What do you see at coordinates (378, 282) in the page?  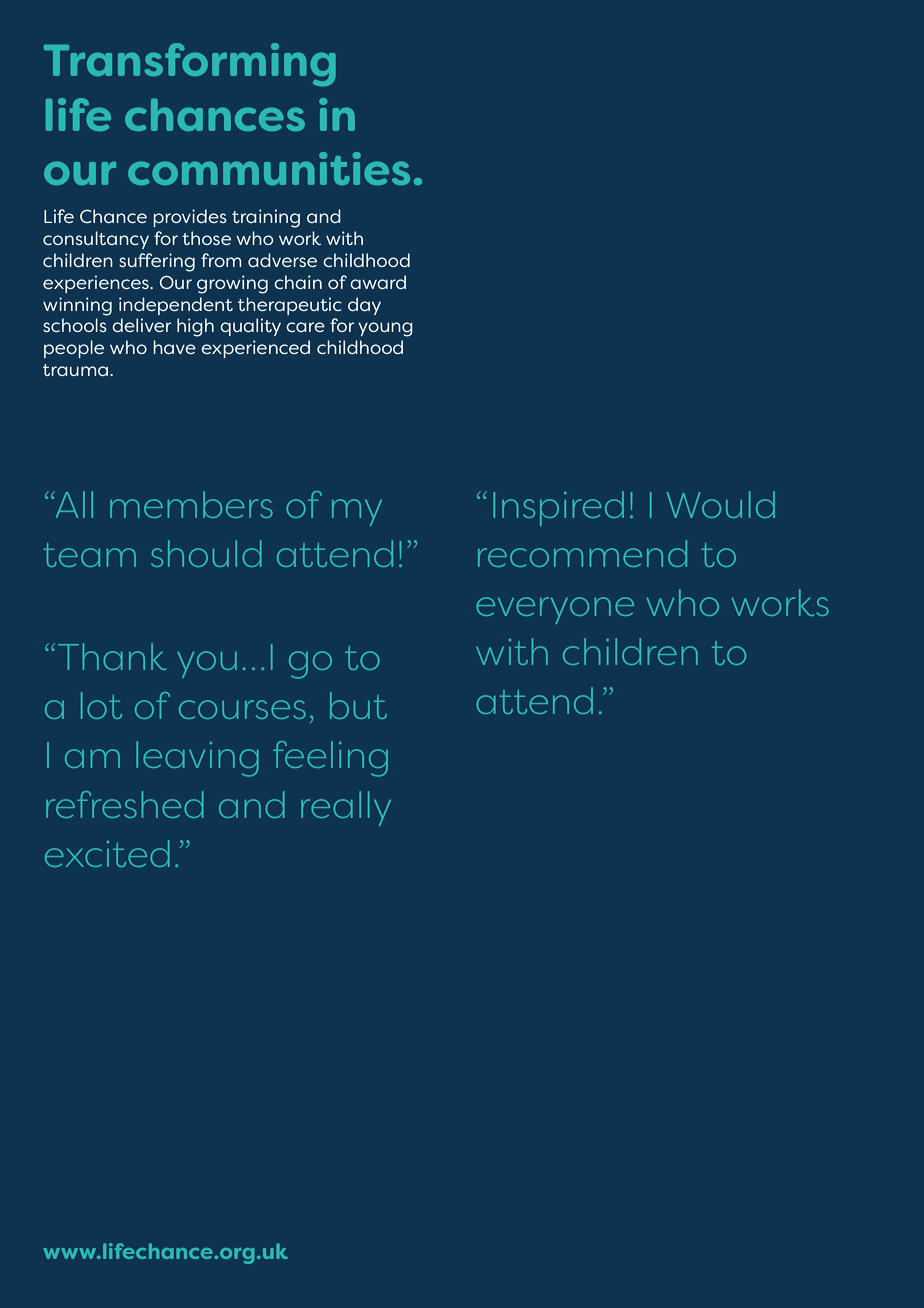 I see `award` at bounding box center [378, 282].
